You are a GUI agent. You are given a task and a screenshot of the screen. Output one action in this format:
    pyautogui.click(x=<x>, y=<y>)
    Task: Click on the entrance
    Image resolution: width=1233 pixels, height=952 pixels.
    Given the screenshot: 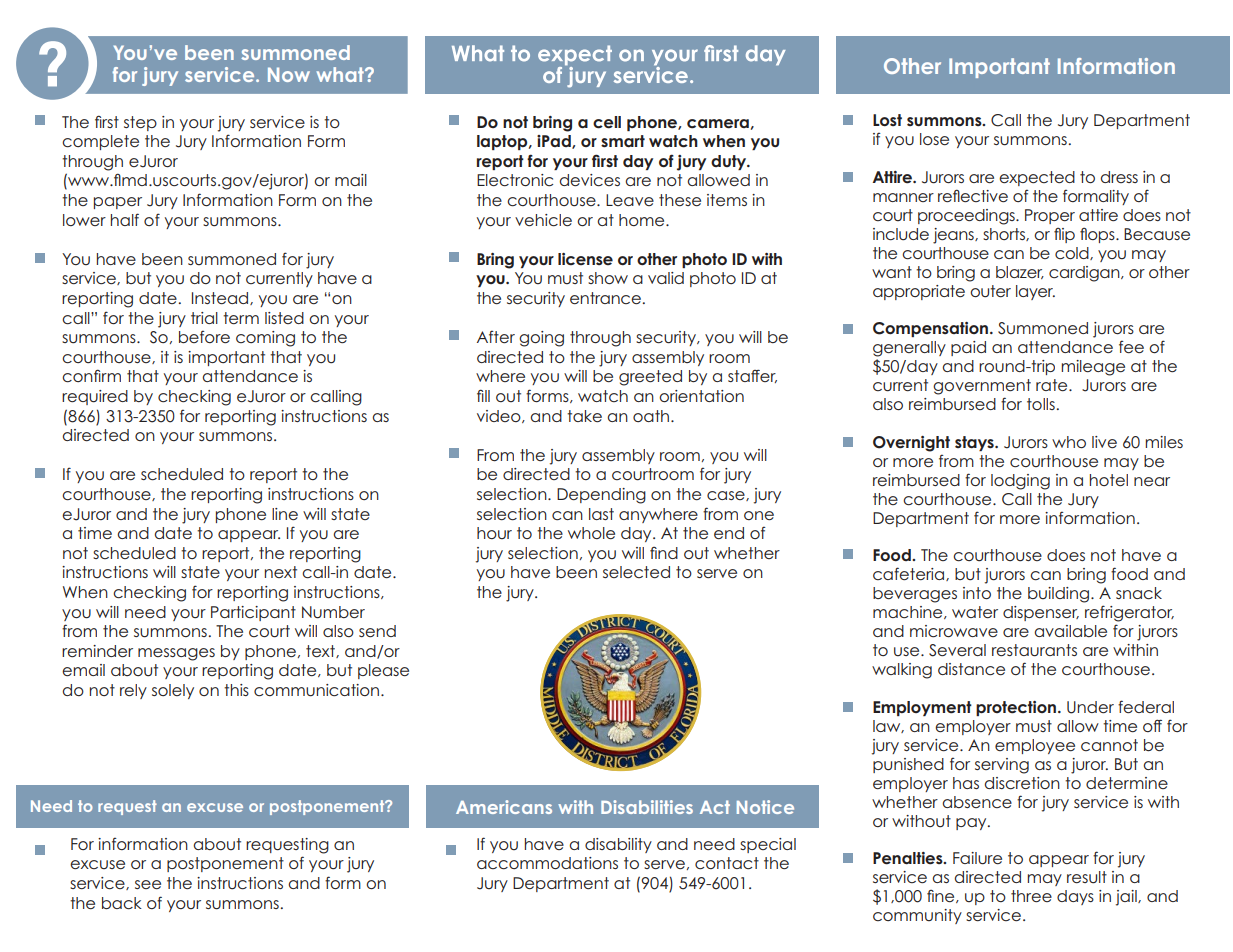 What is the action you would take?
    pyautogui.click(x=605, y=298)
